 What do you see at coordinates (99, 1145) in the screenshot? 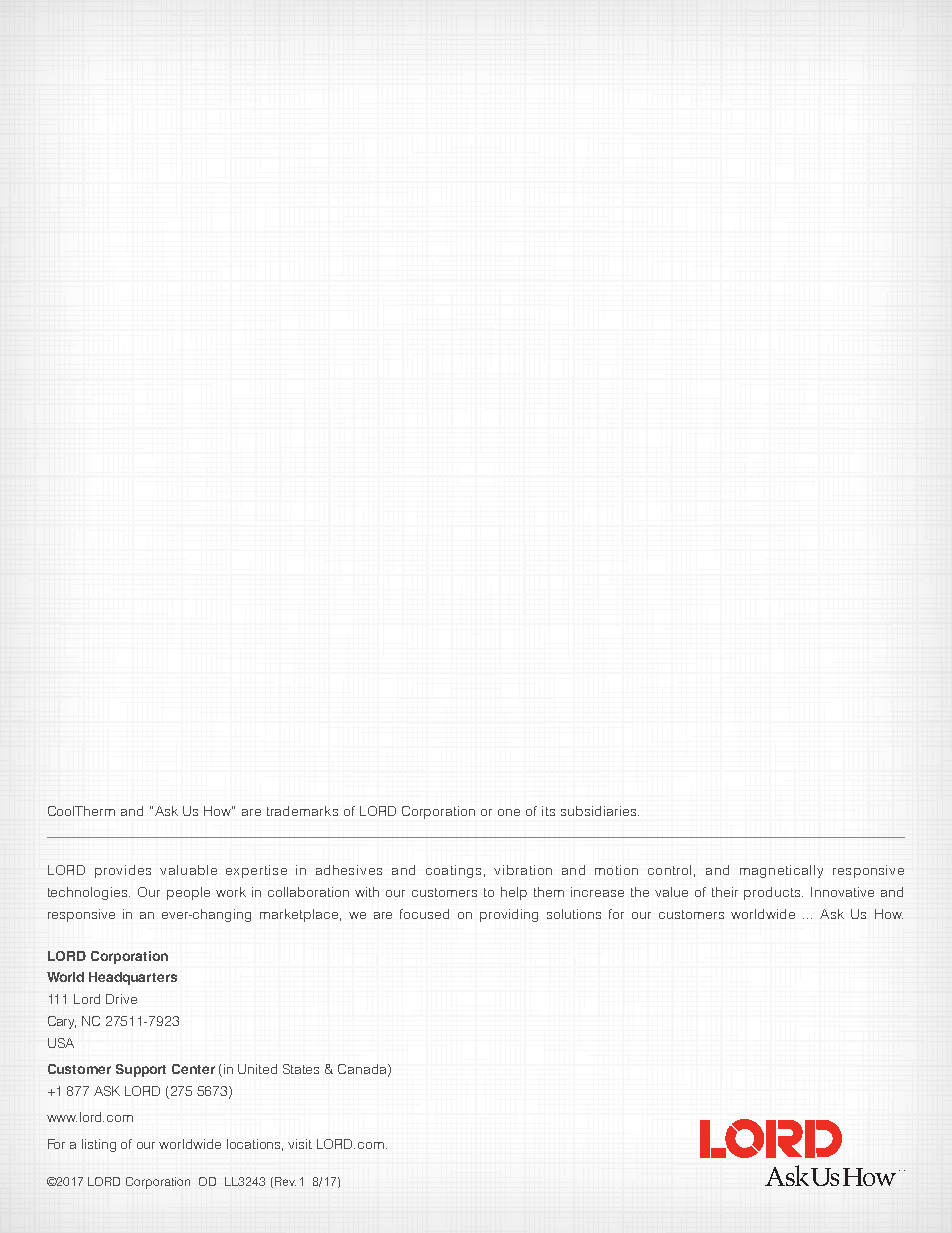
I see `listing` at bounding box center [99, 1145].
